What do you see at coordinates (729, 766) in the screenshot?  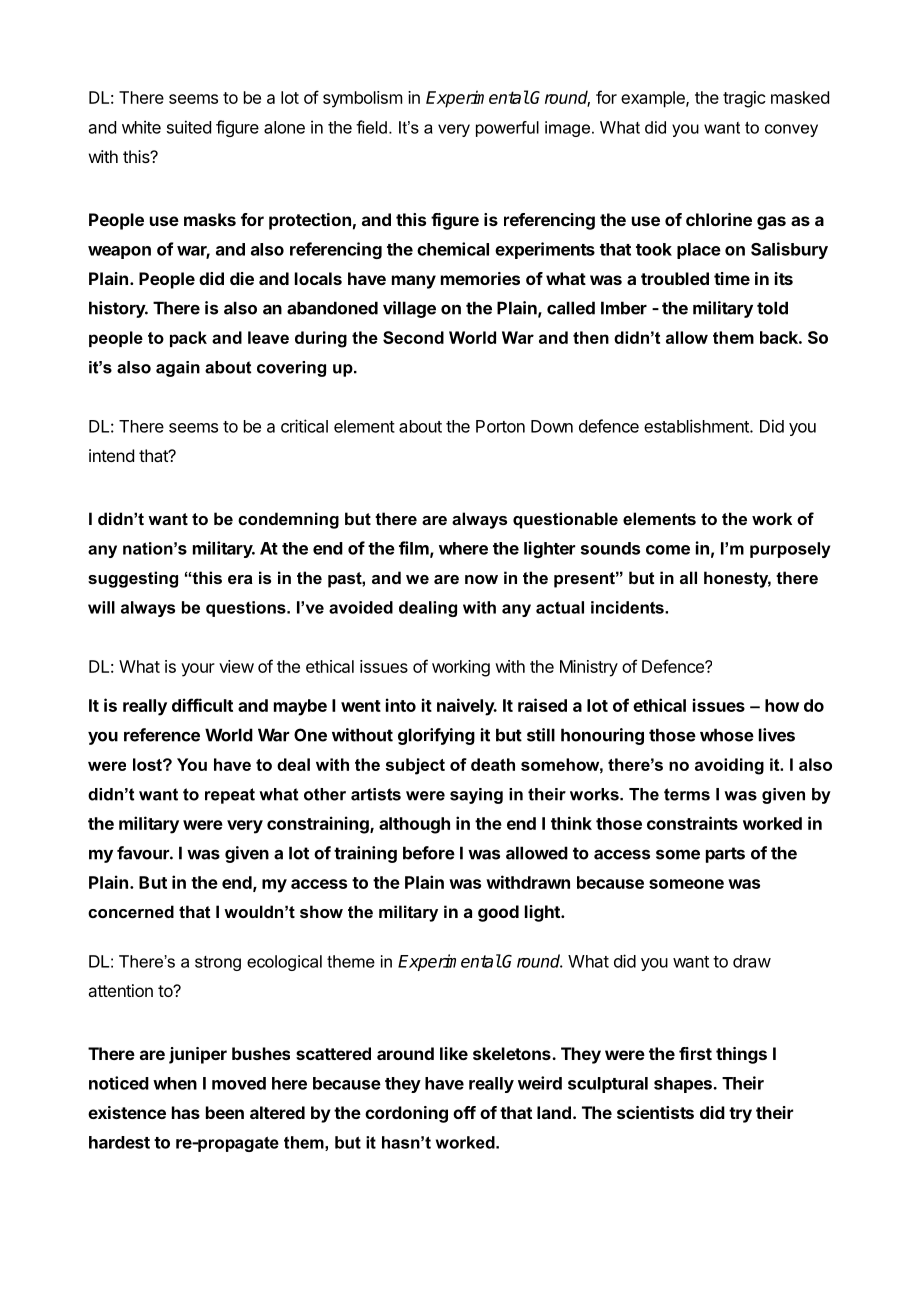 I see `avoiding` at bounding box center [729, 766].
